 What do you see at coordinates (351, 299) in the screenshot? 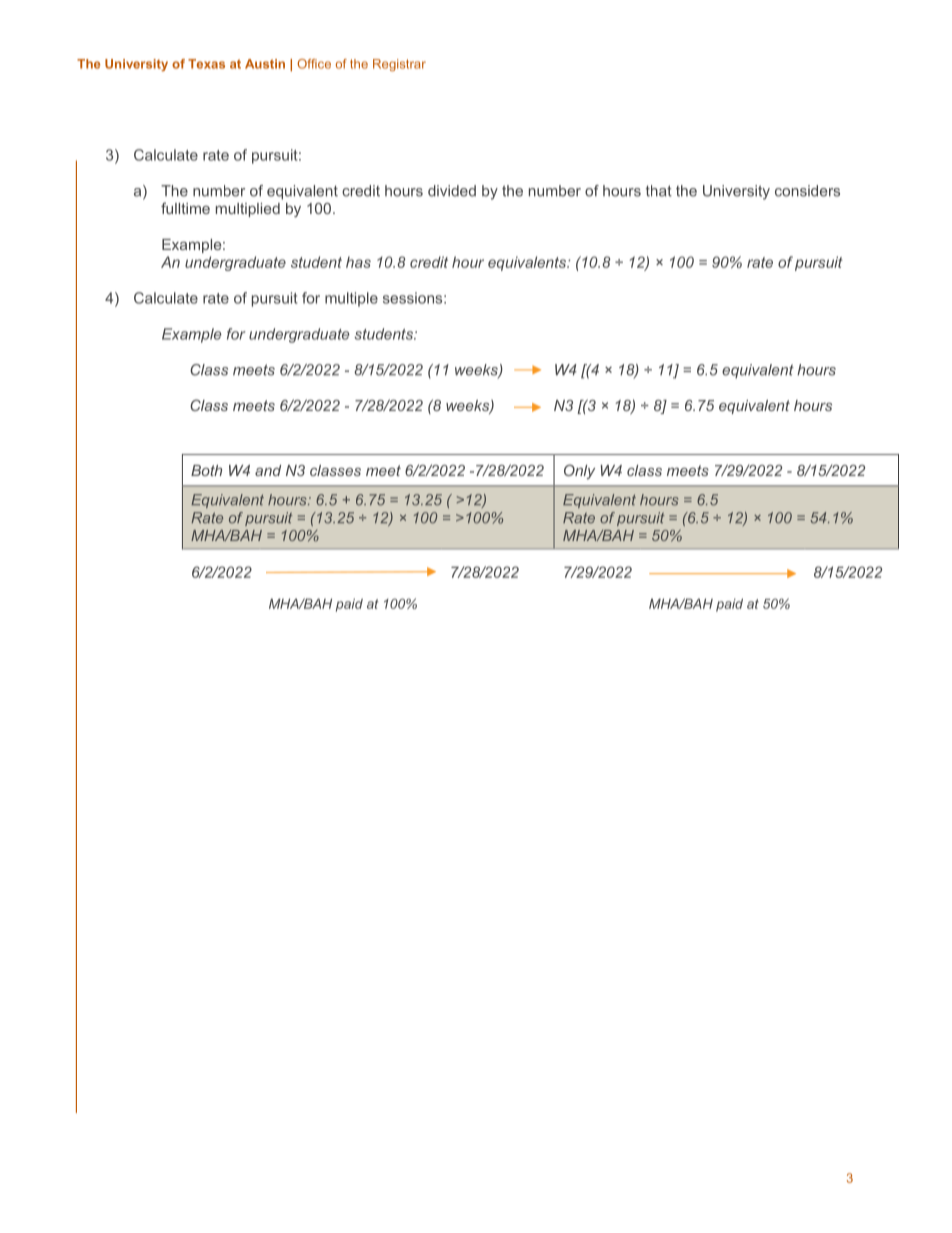
I see `multiple` at bounding box center [351, 299].
